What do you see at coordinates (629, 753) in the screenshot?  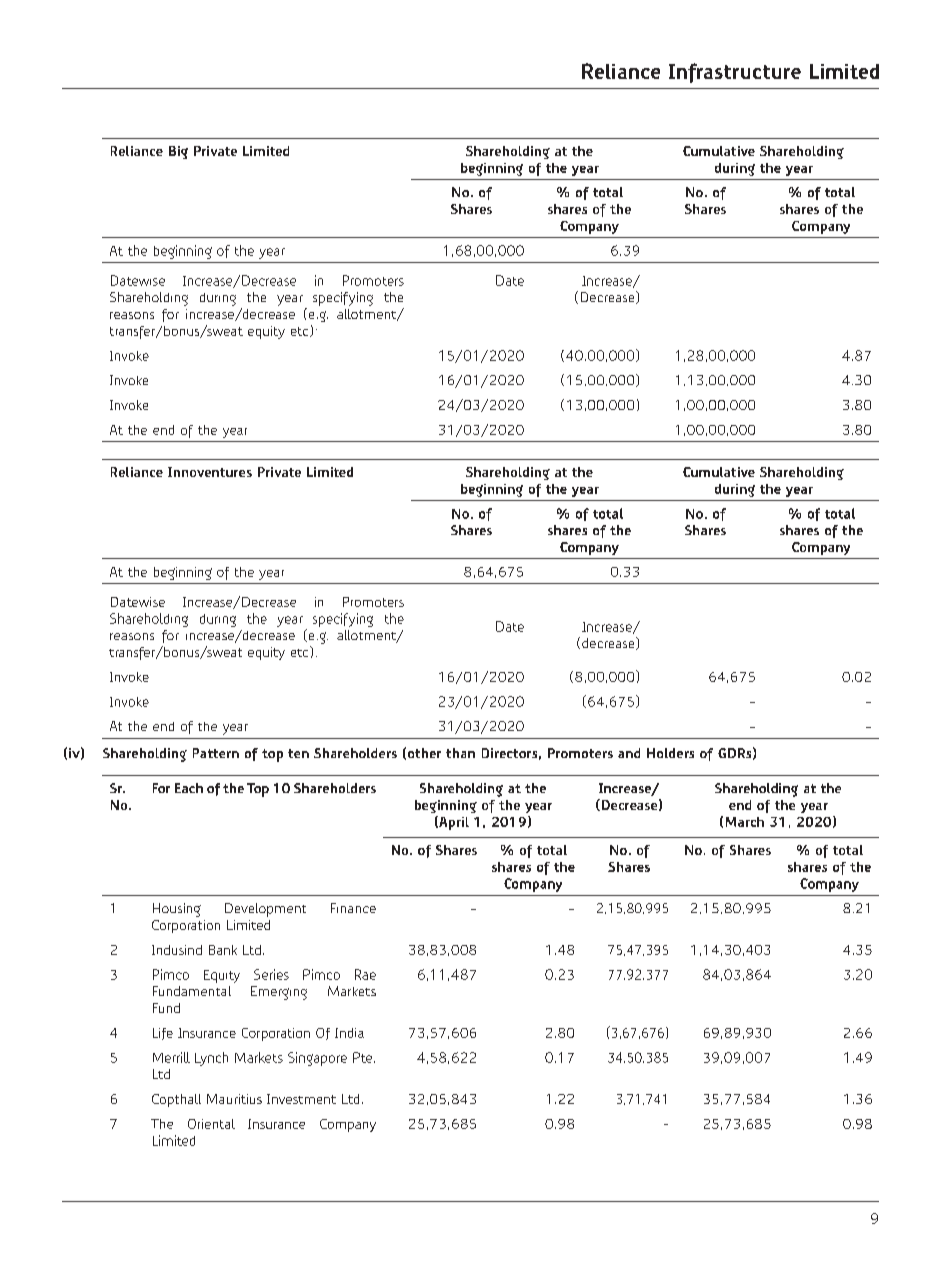 I see `and` at bounding box center [629, 753].
